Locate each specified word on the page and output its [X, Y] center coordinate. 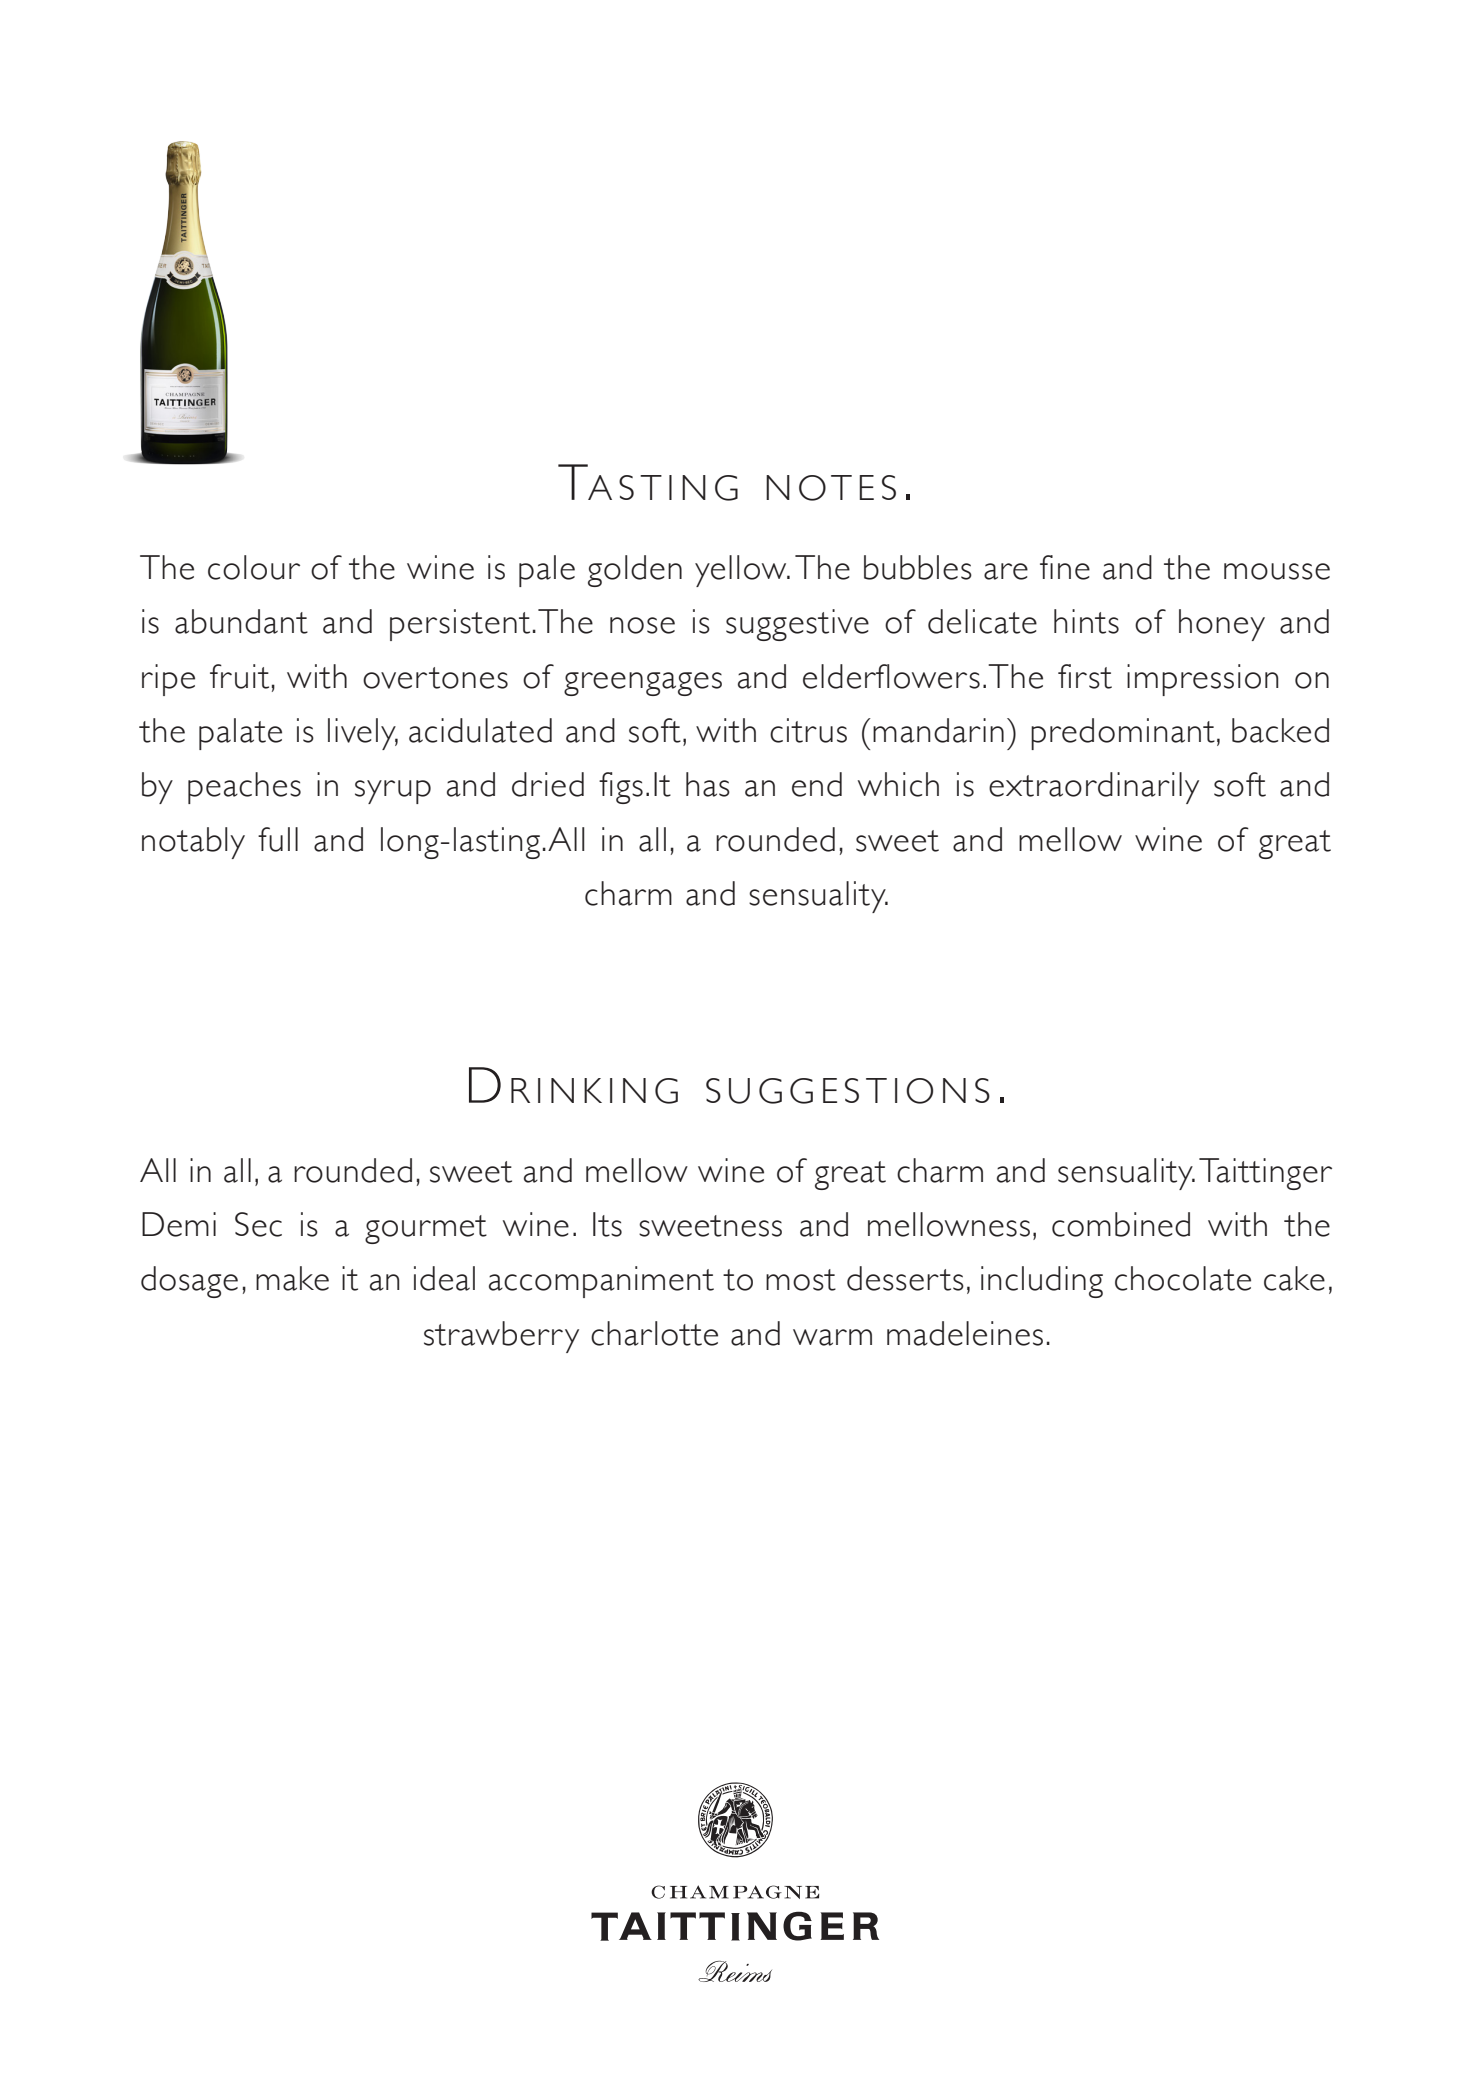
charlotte [654, 1333]
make [292, 1278]
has [708, 784]
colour [254, 567]
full [278, 839]
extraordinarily [1094, 788]
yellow [742, 571]
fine [1065, 567]
